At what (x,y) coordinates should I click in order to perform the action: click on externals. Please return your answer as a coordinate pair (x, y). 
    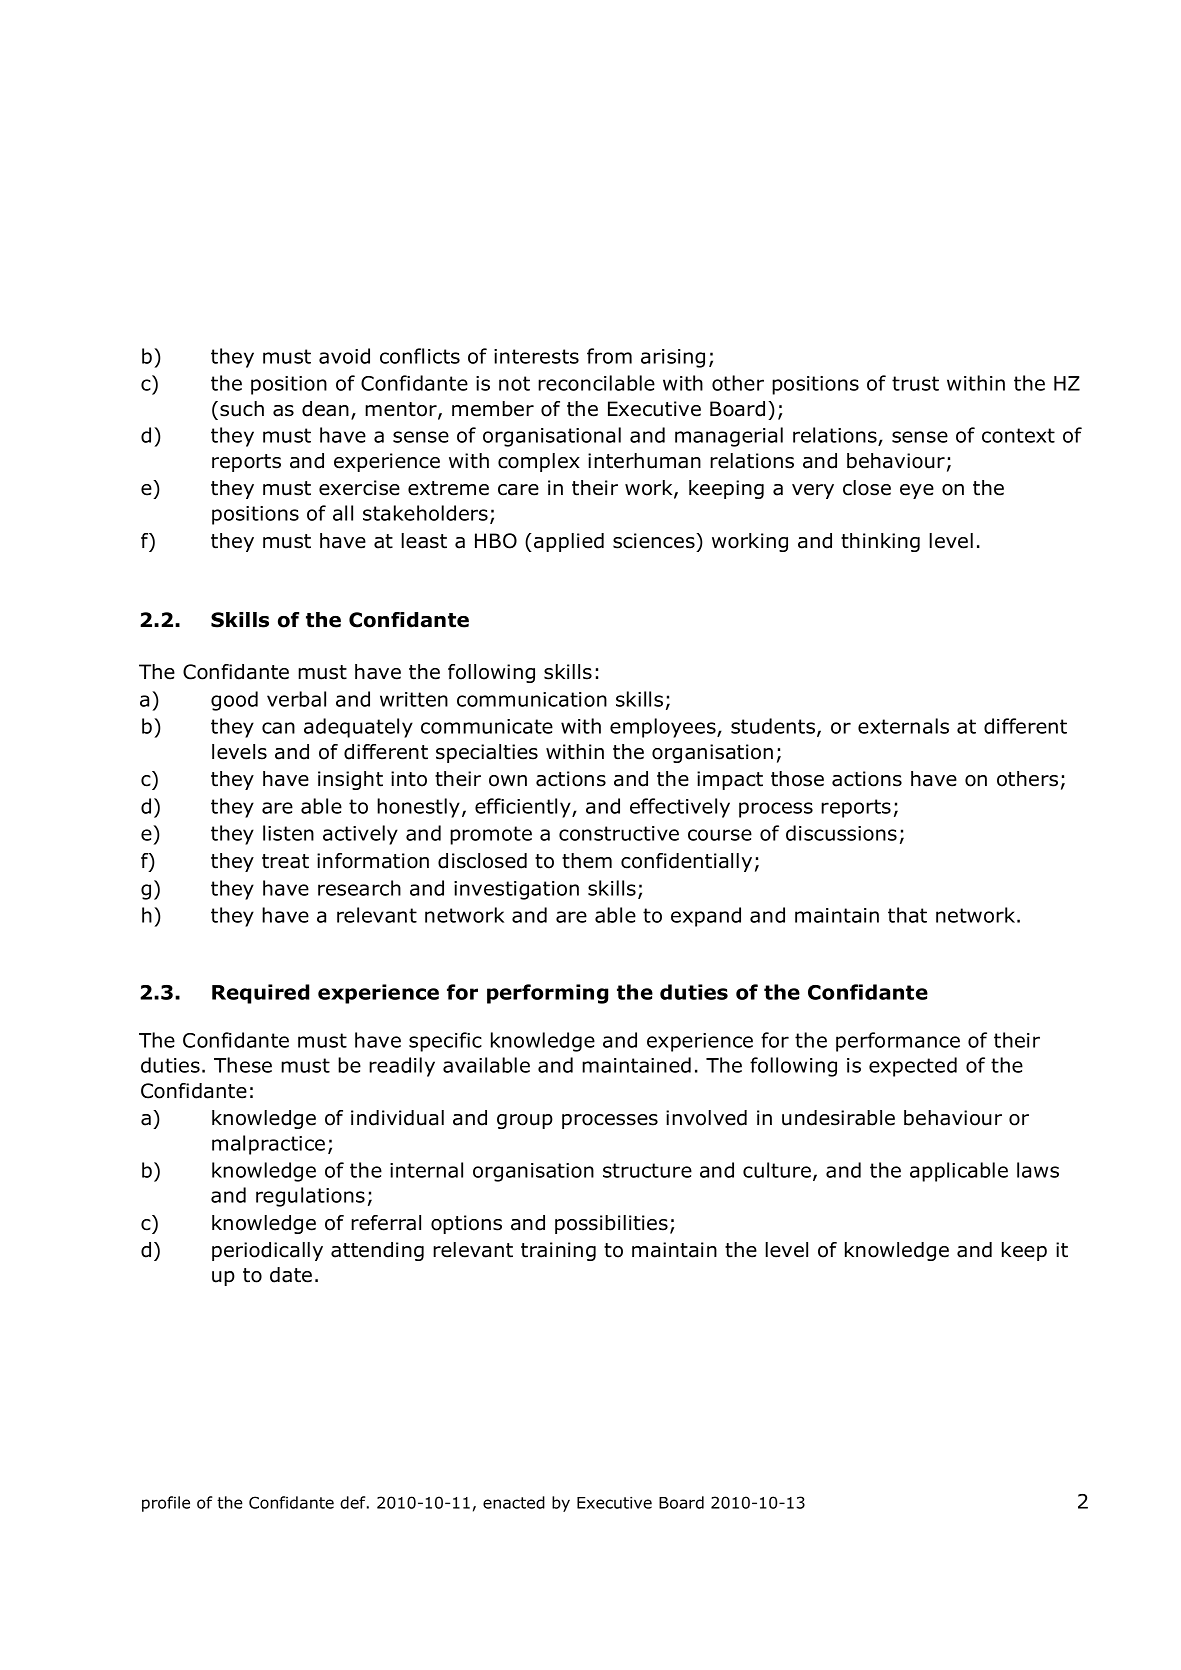
    Looking at the image, I should click on (903, 726).
